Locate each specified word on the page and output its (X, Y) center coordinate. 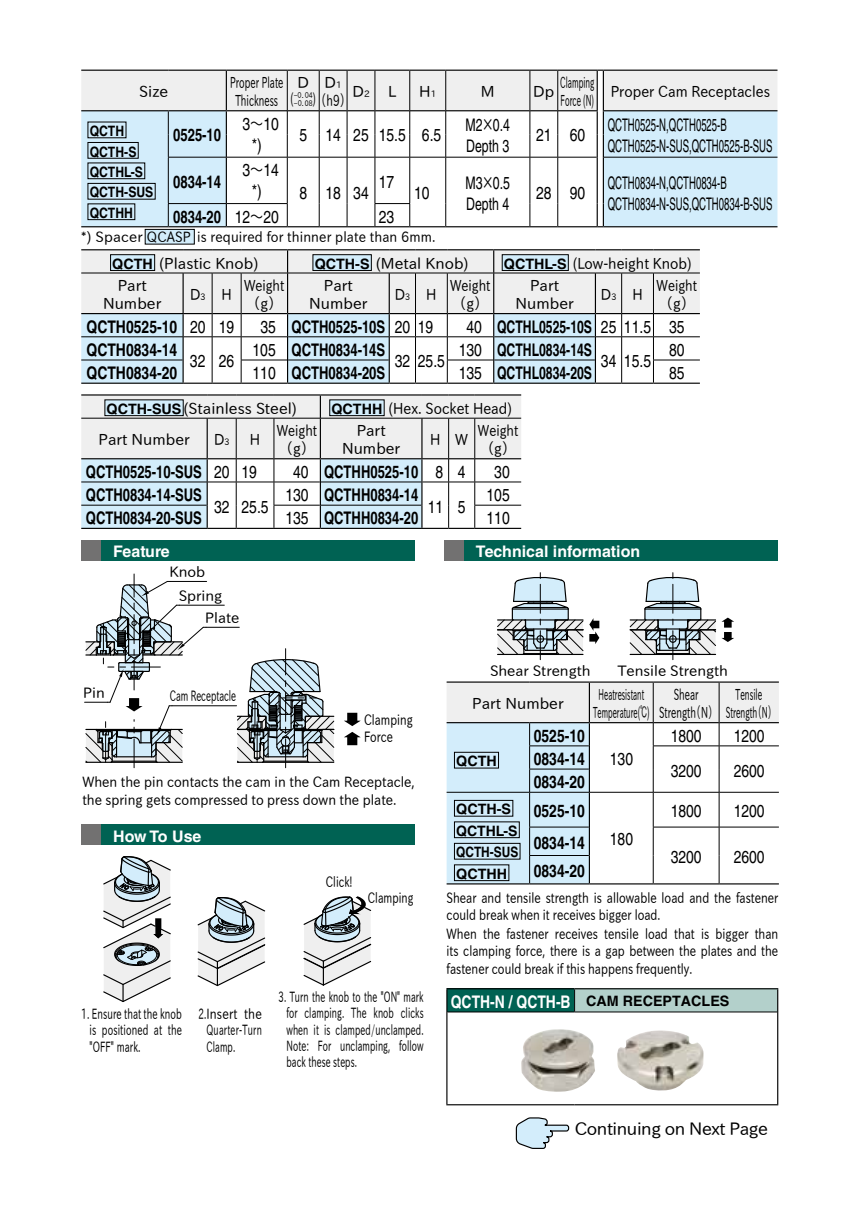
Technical (512, 551)
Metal (401, 263)
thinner (309, 236)
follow (411, 1045)
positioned (125, 1031)
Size (154, 91)
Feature (141, 551)
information (596, 551)
